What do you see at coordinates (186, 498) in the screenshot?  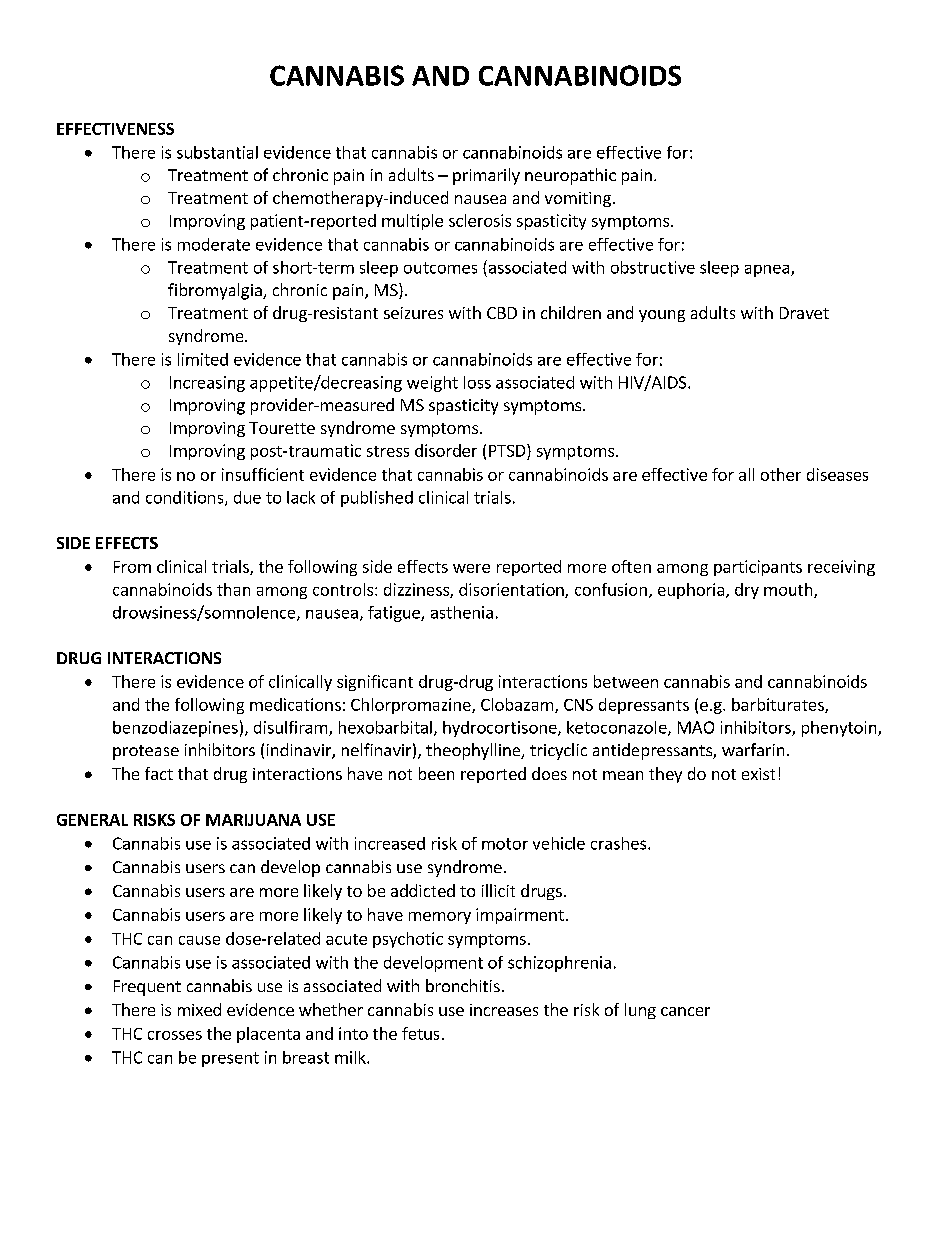 I see `conditions` at bounding box center [186, 498].
